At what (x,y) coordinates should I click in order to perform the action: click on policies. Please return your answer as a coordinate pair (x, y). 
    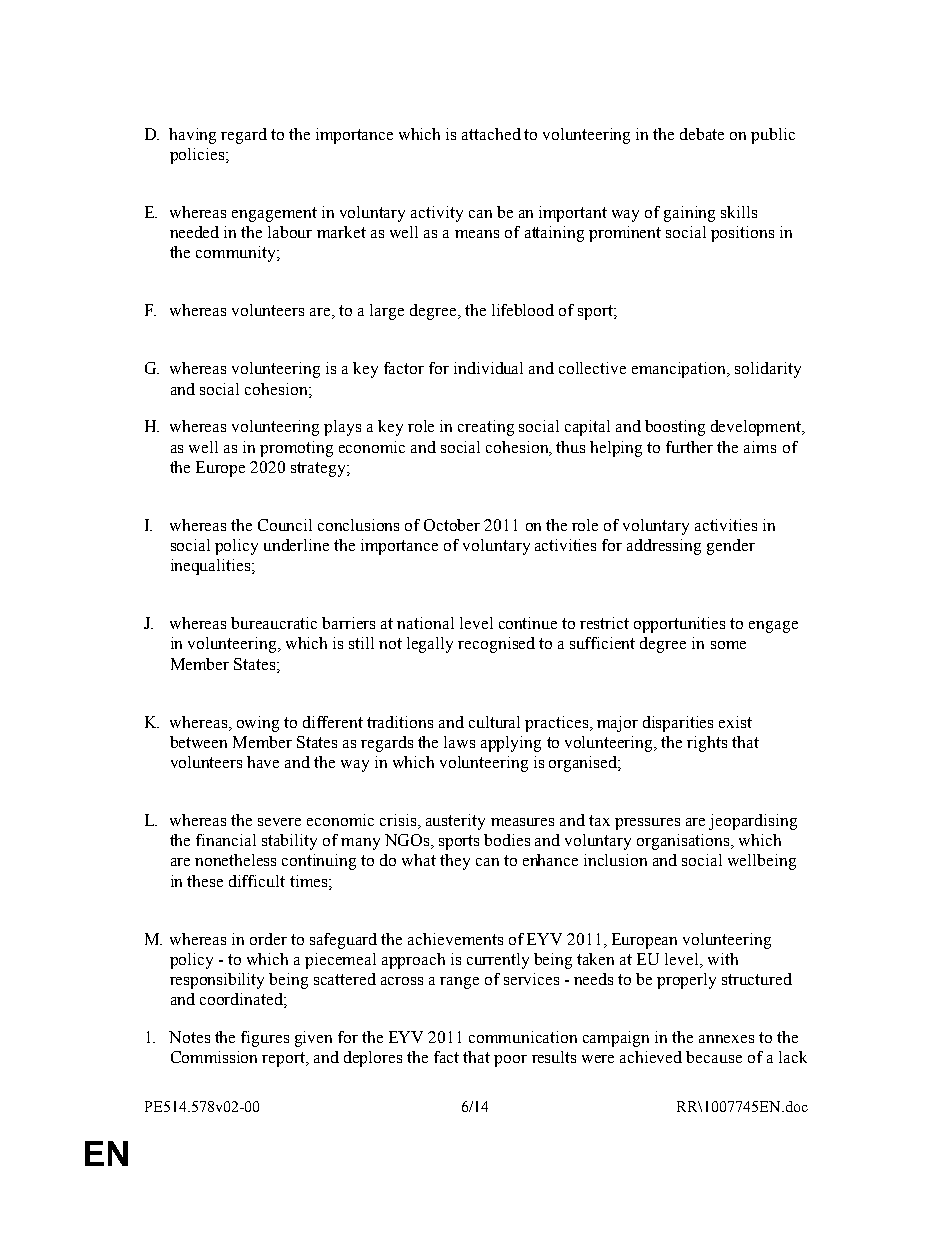
    Looking at the image, I should click on (198, 156).
